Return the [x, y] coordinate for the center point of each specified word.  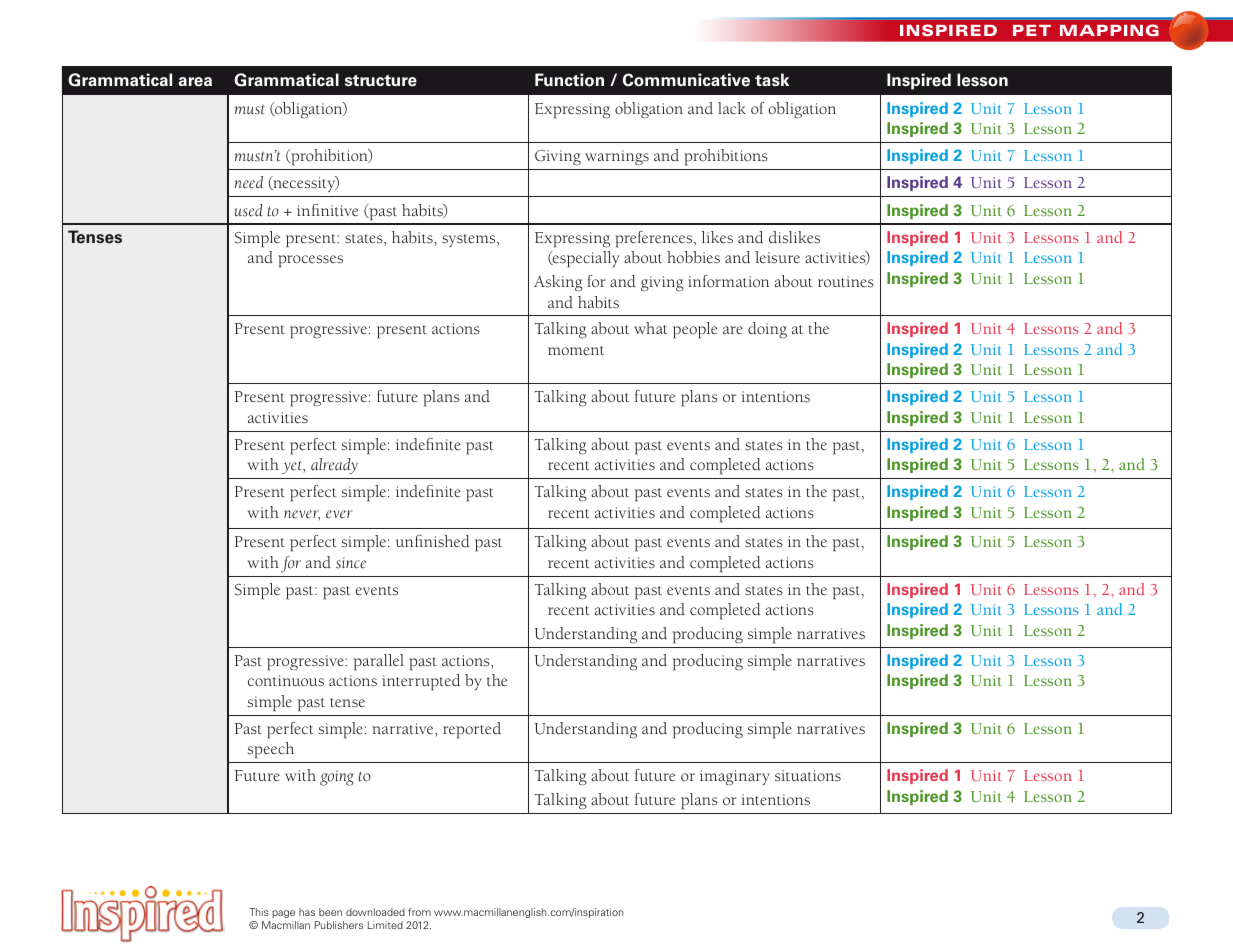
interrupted [421, 682]
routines [846, 282]
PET [1032, 30]
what [651, 328]
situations [808, 776]
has [307, 912]
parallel [379, 662]
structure [381, 81]
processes [310, 261]
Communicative [686, 80]
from [419, 912]
